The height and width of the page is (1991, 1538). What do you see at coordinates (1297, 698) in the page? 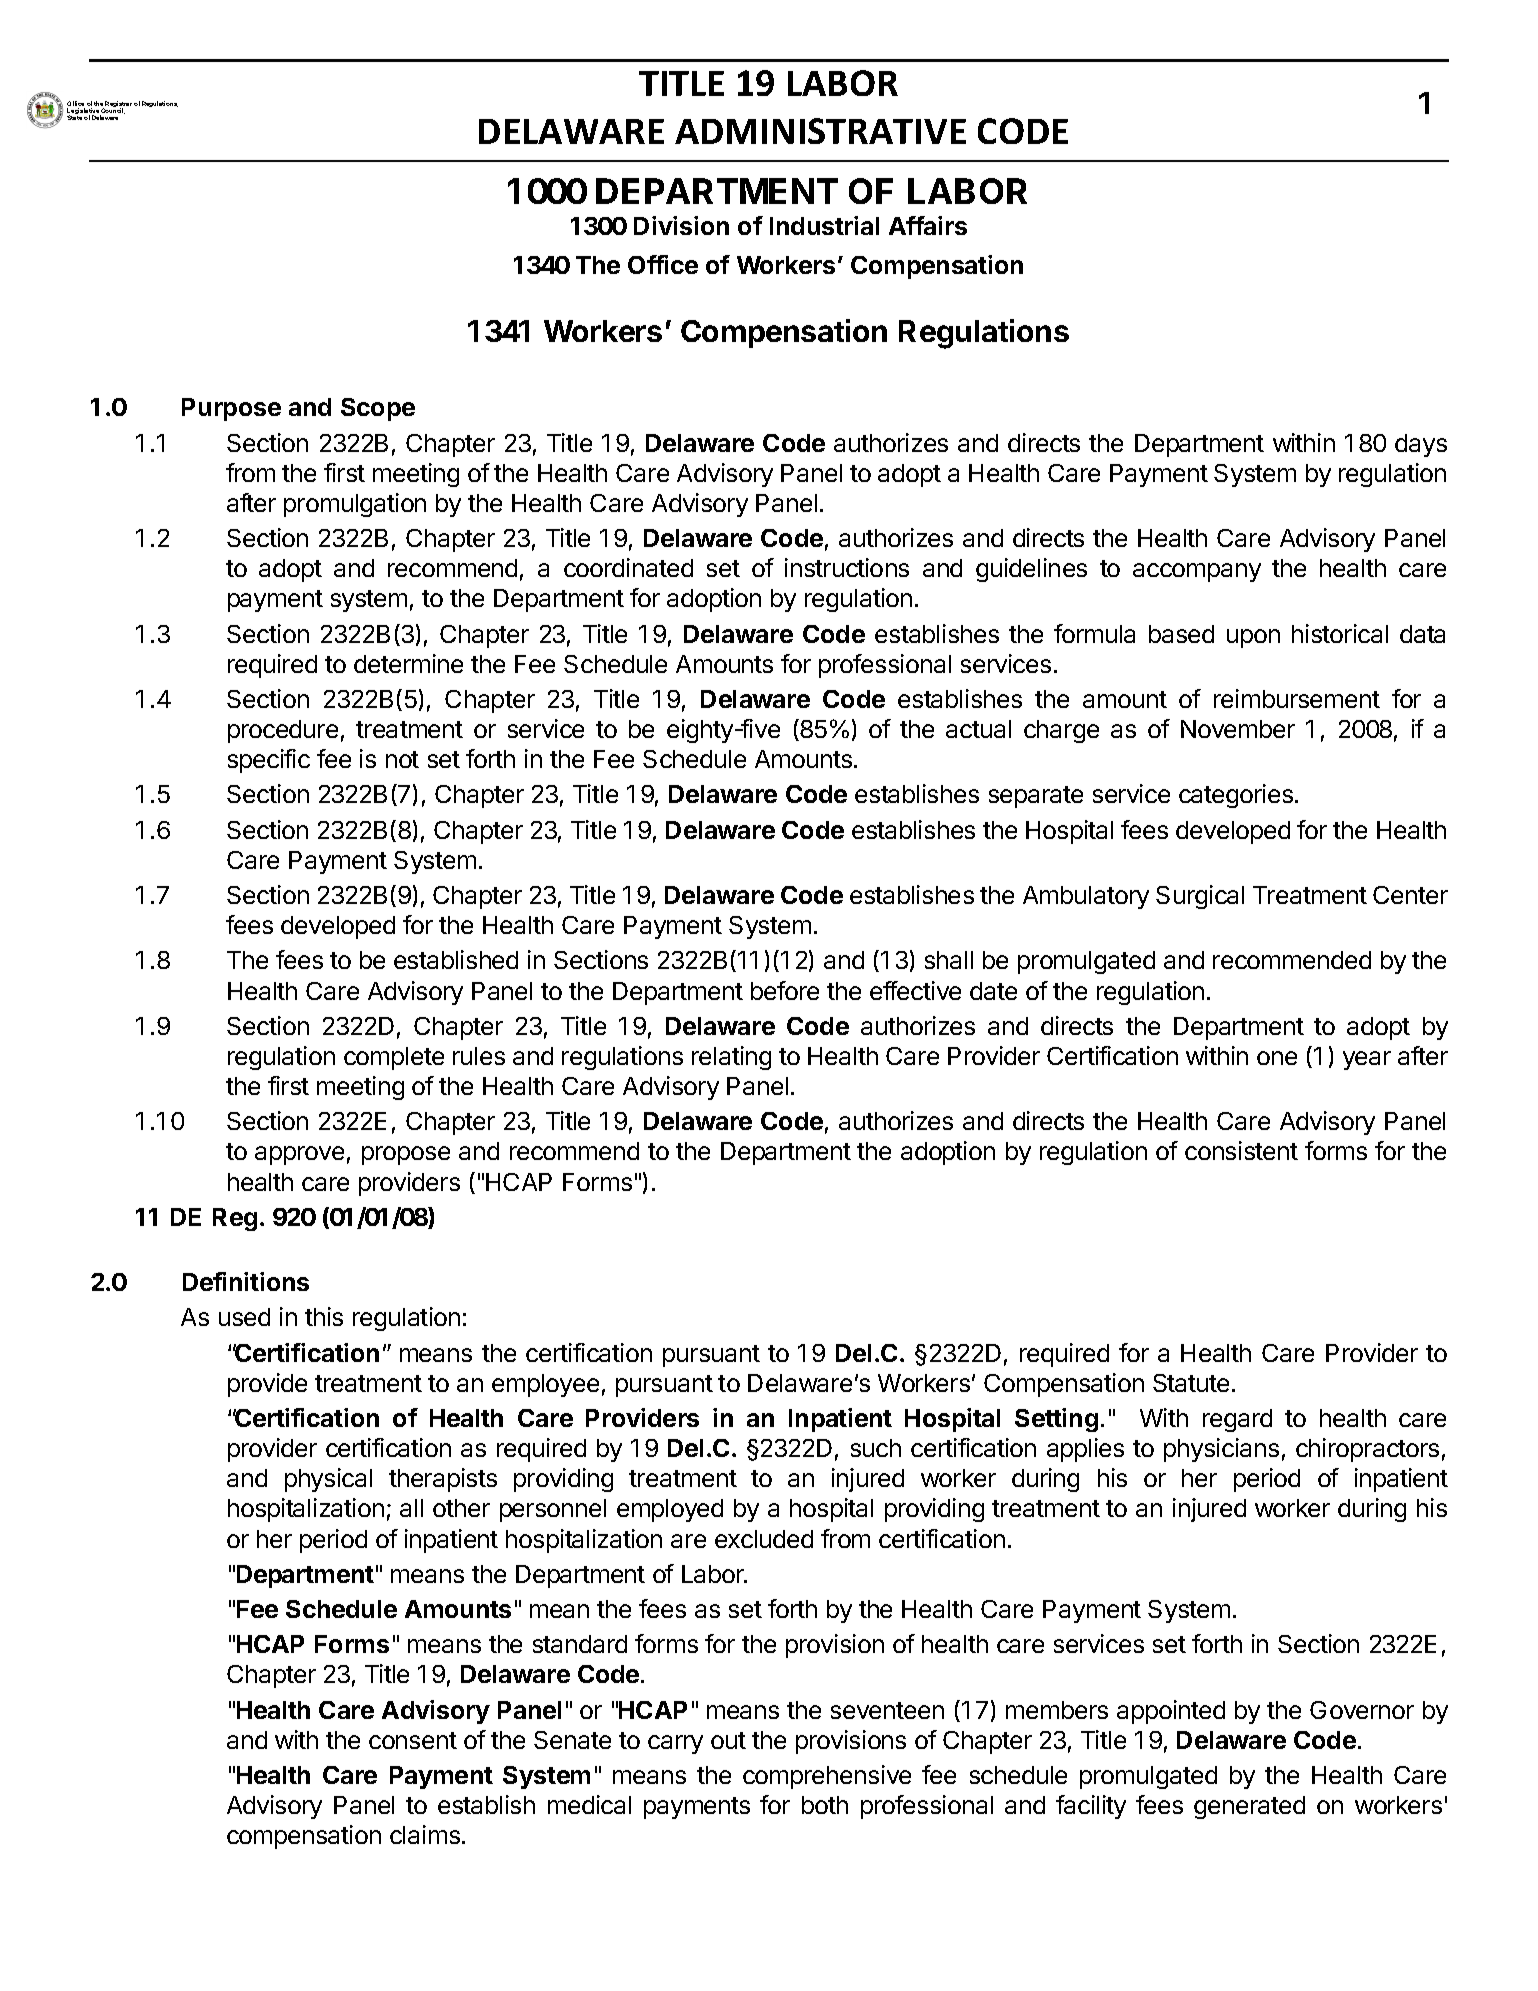
I see `reimbursement` at bounding box center [1297, 698].
